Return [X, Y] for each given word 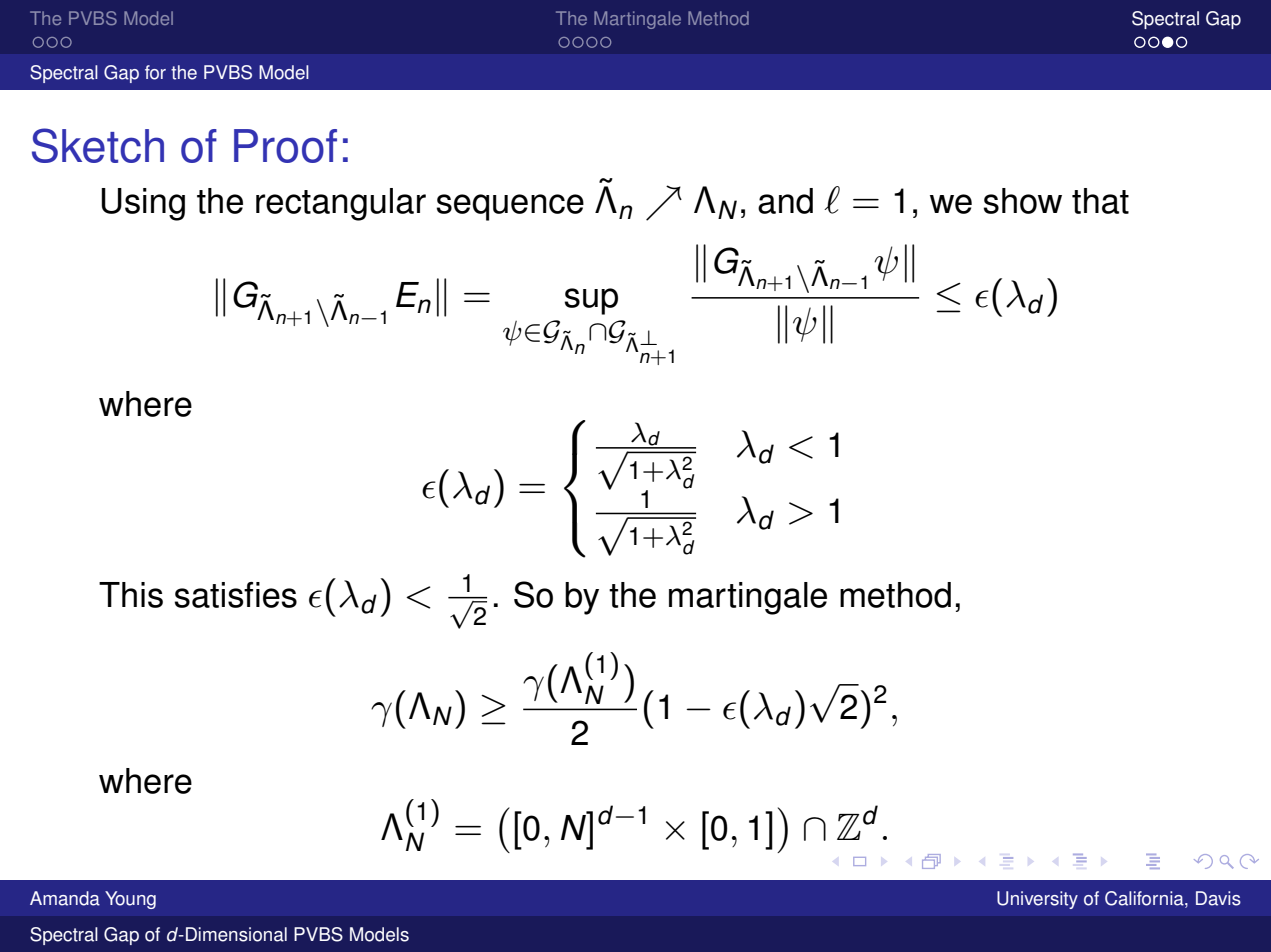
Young [130, 900]
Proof [285, 146]
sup [591, 301]
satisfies [235, 595]
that [1100, 201]
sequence [510, 207]
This [131, 595]
